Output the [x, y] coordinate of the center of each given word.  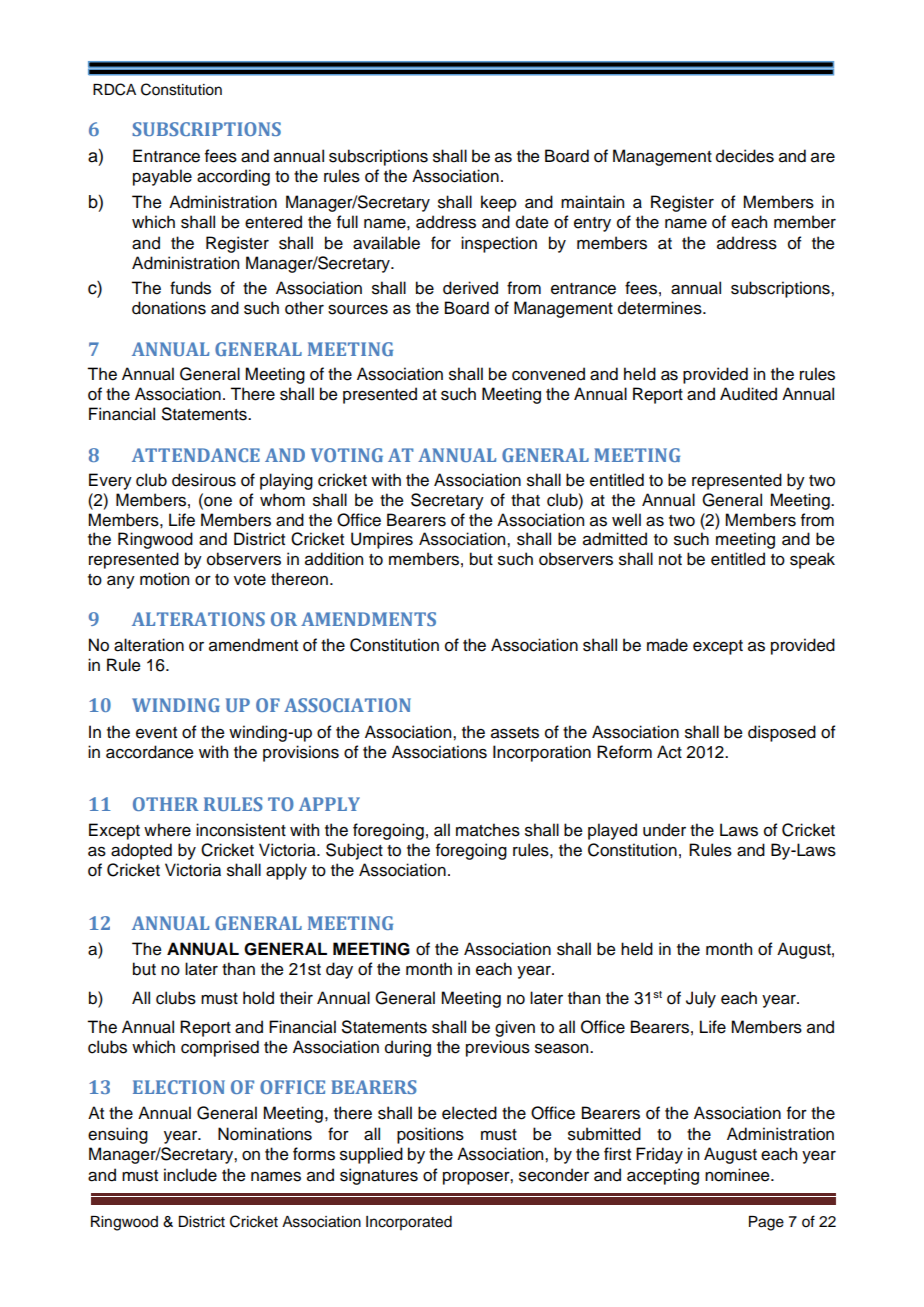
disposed [782, 733]
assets [515, 733]
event [156, 733]
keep [499, 203]
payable [162, 177]
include [190, 1175]
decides [745, 156]
